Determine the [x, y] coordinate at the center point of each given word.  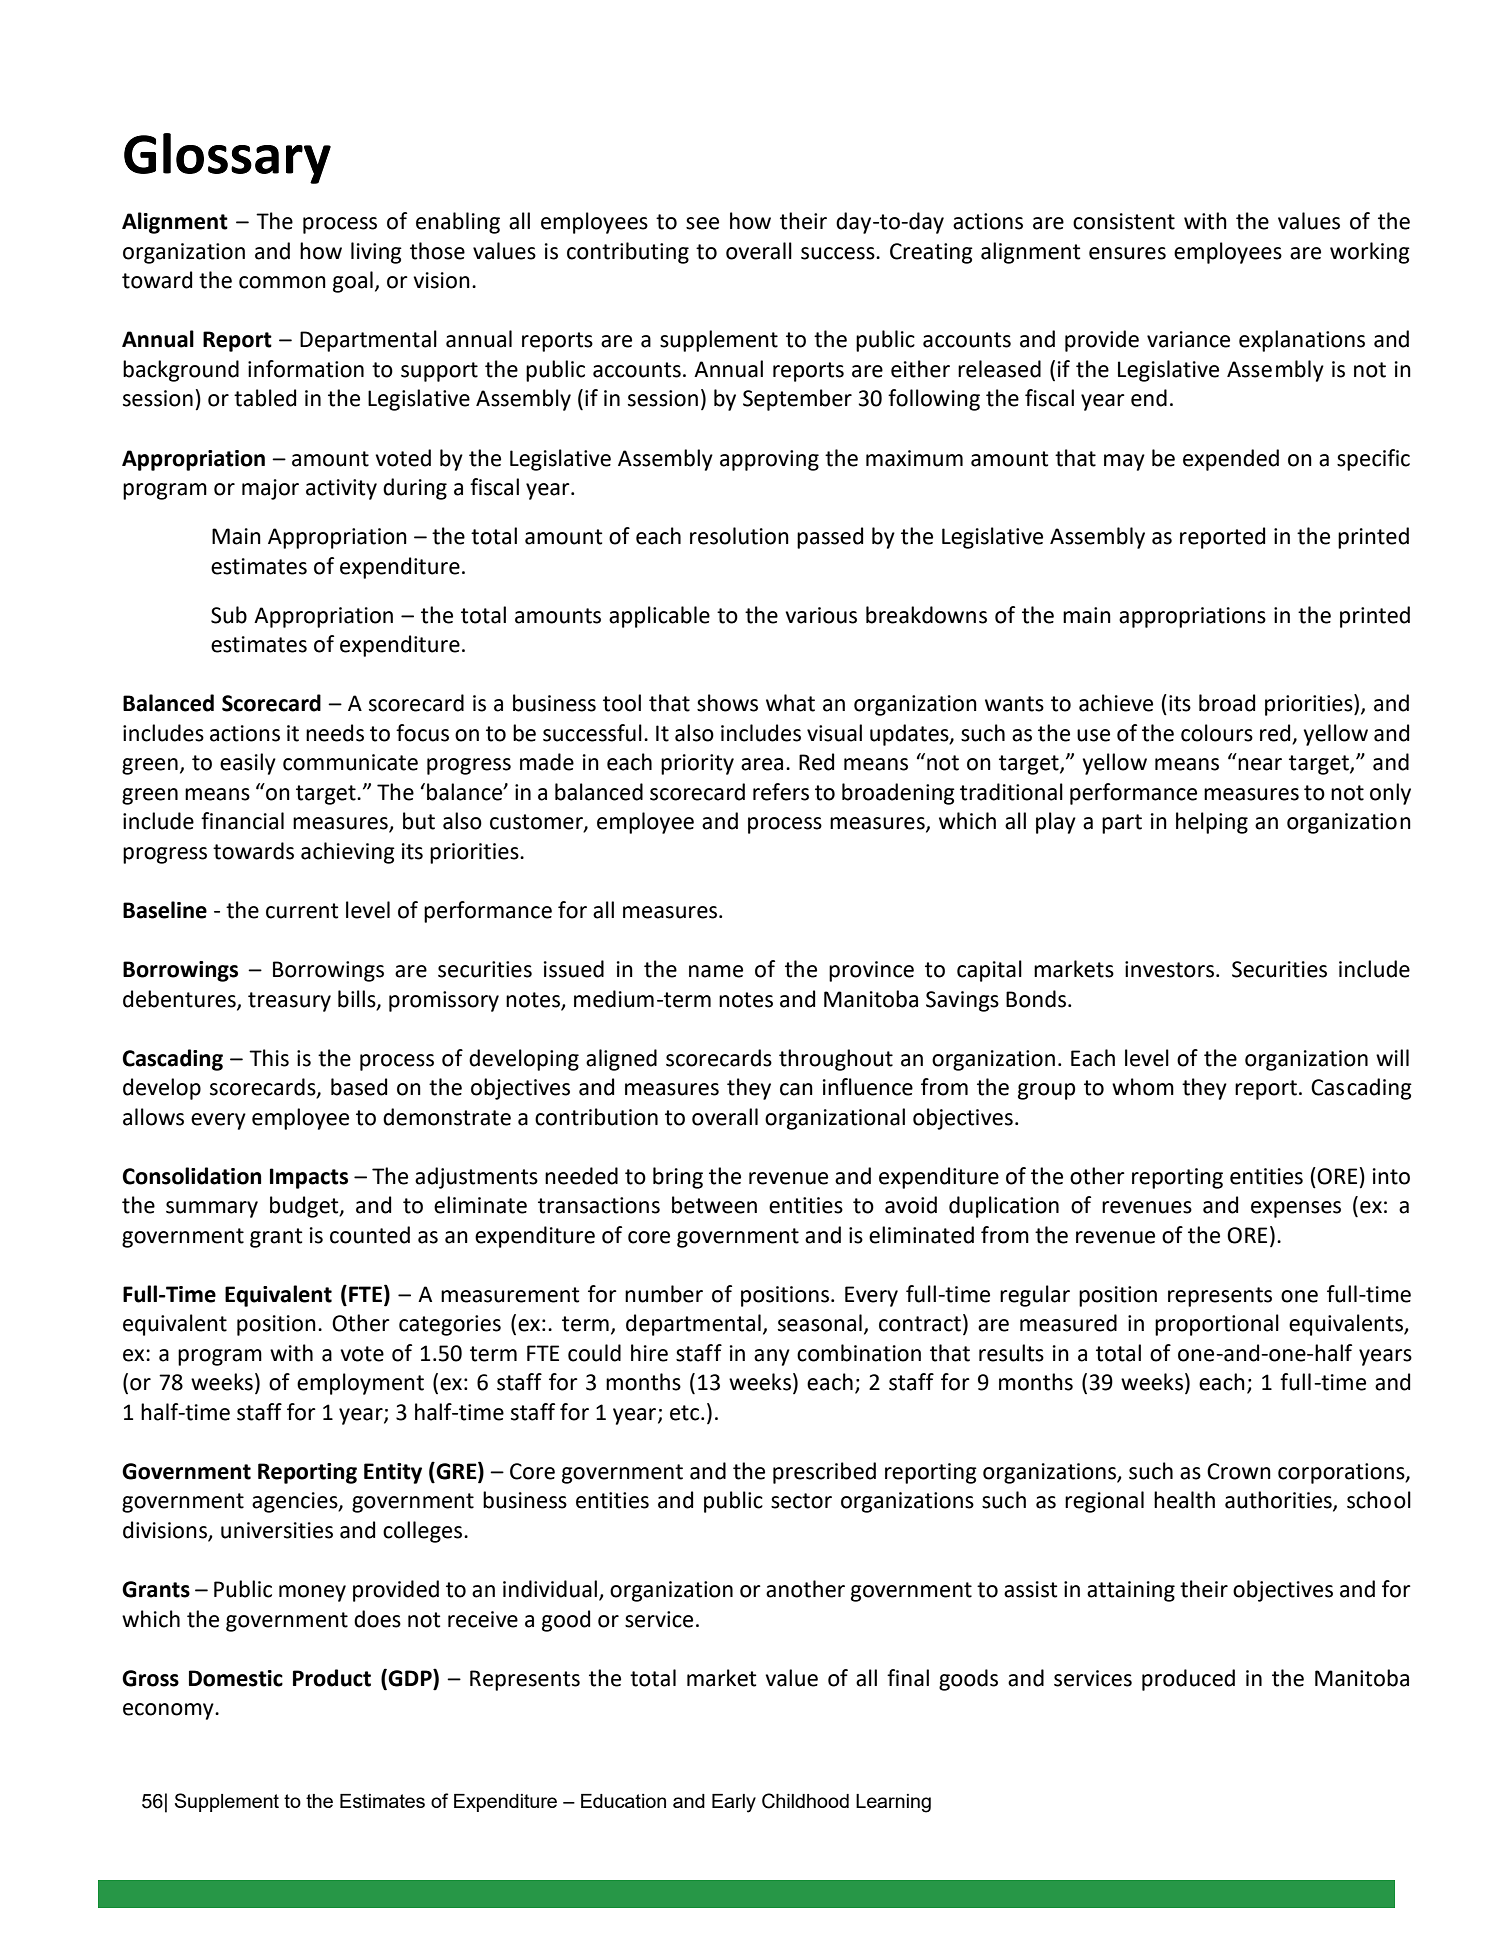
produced [1188, 1680]
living [376, 253]
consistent [1124, 221]
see [702, 223]
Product [332, 1678]
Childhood [805, 1801]
